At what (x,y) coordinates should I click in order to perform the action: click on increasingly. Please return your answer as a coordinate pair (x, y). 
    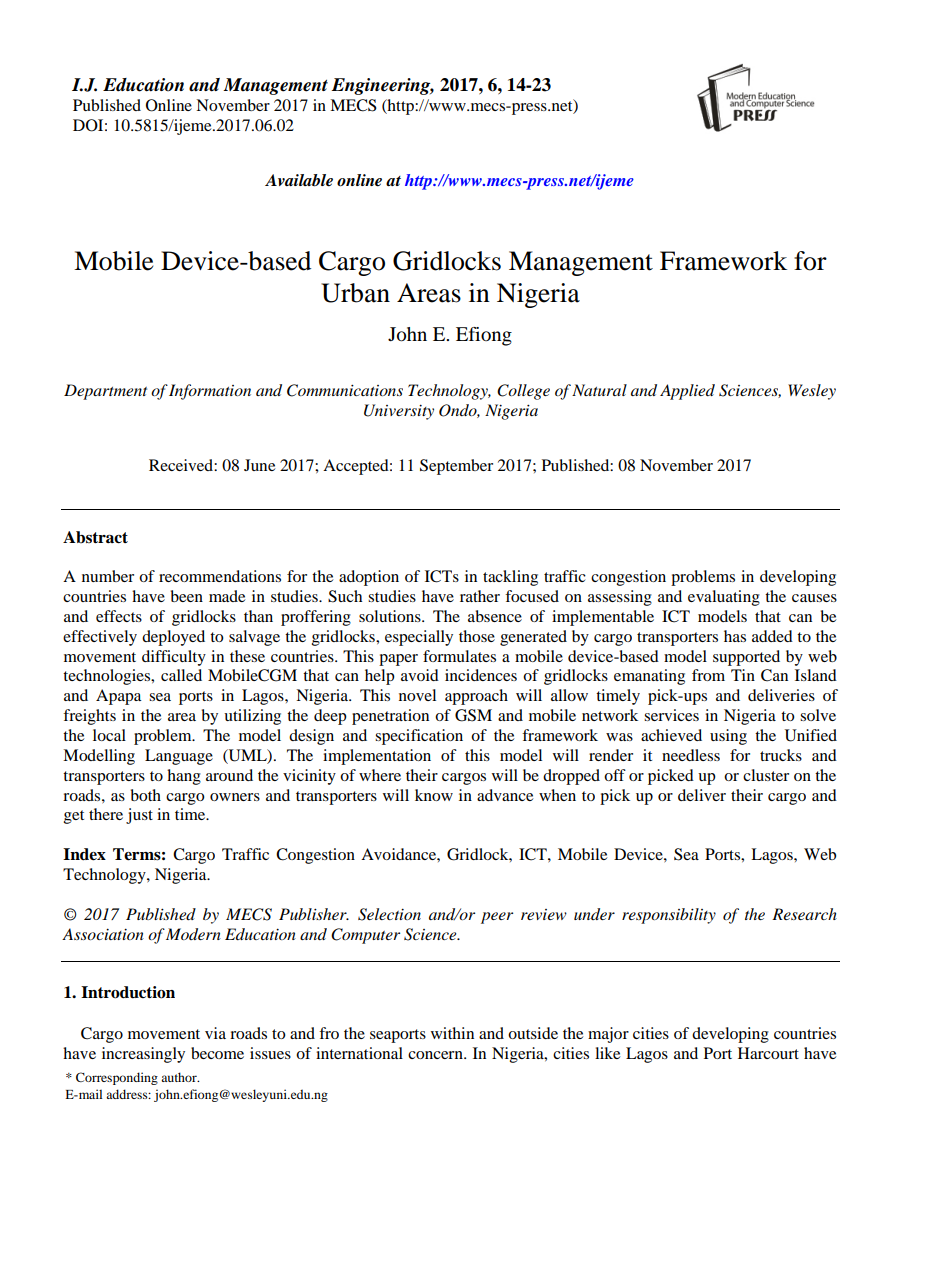
    Looking at the image, I should click on (143, 1055).
